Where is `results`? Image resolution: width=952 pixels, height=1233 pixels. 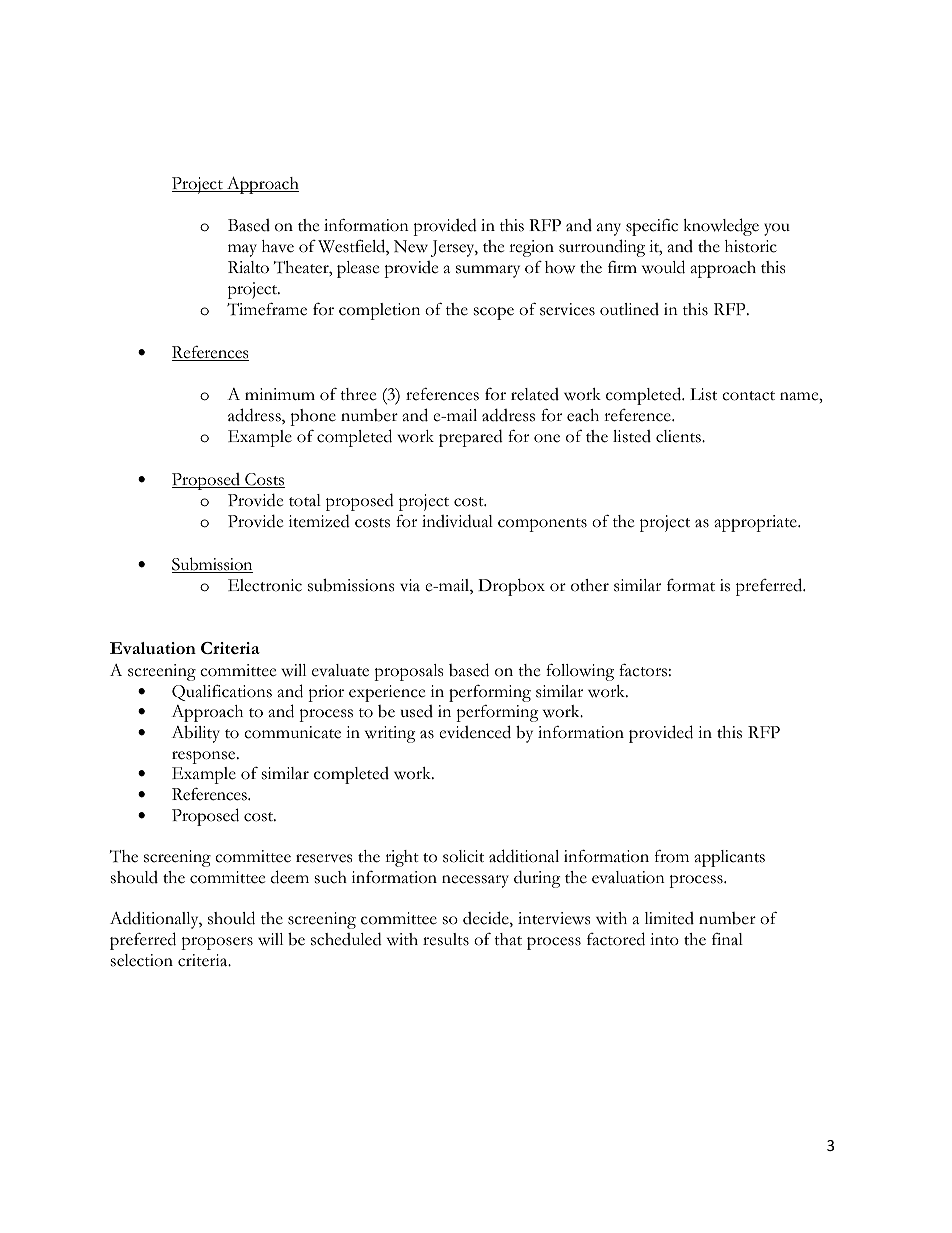
results is located at coordinates (446, 939).
